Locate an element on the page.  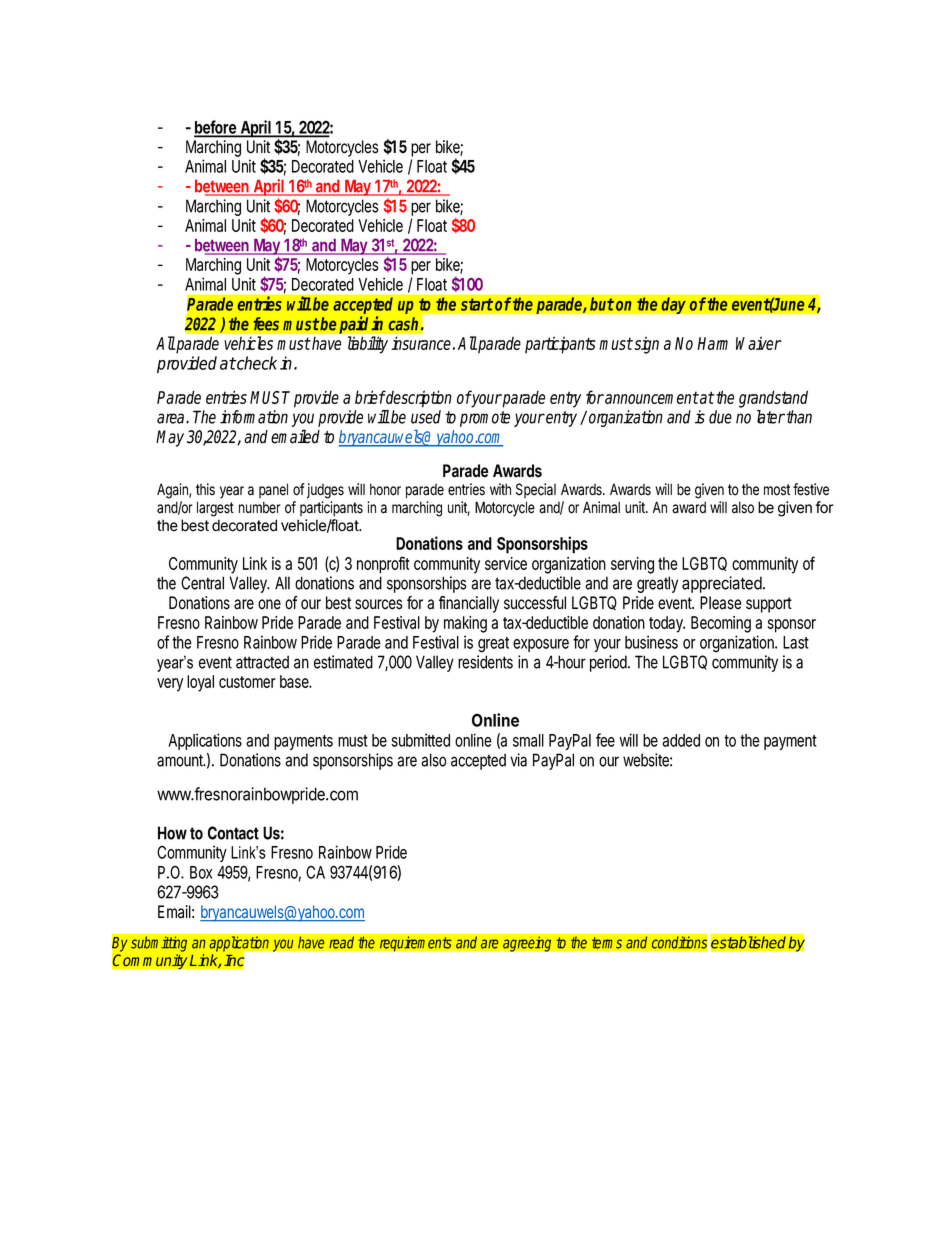
Box is located at coordinates (201, 872).
